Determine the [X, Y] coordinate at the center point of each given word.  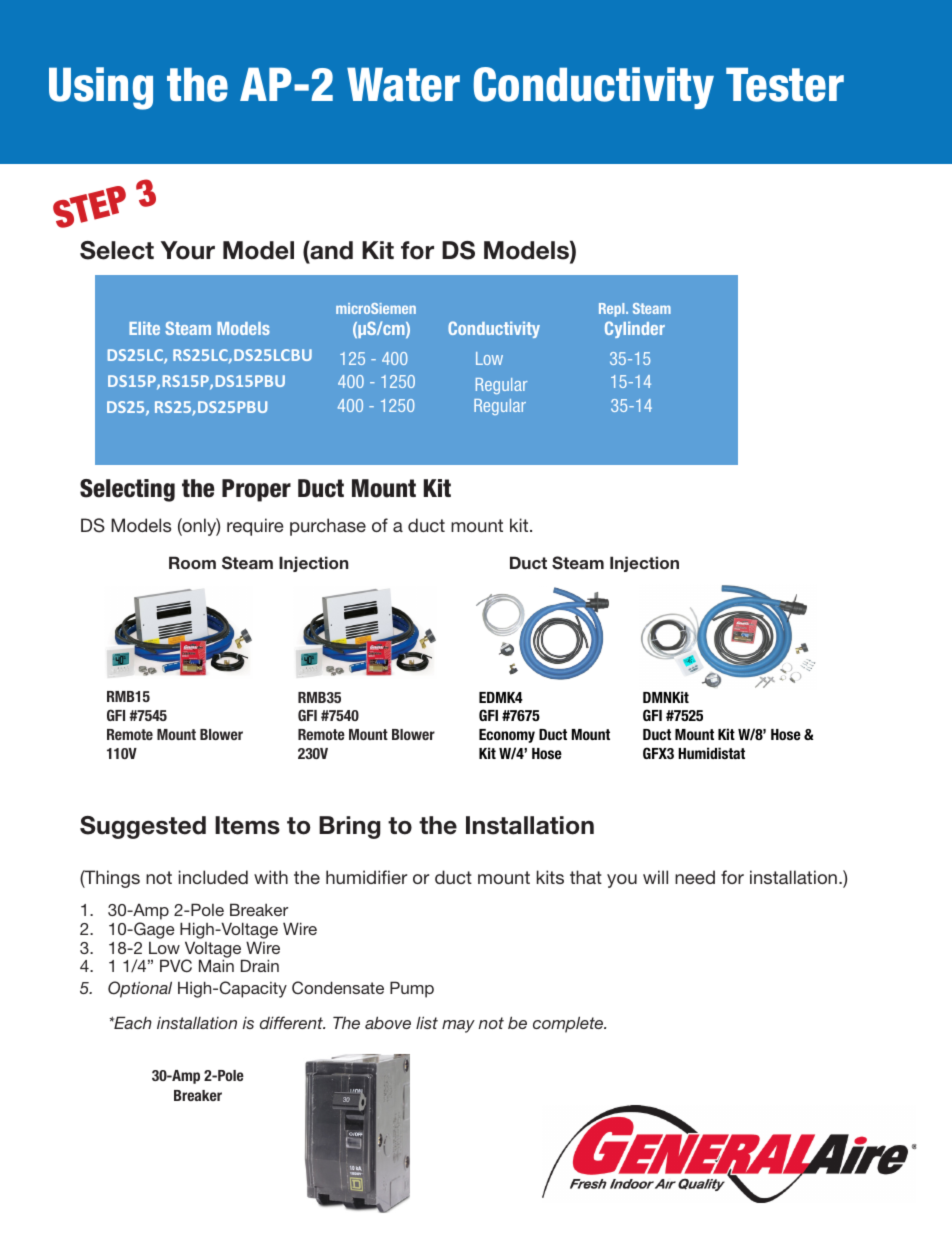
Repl [613, 310]
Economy [507, 736]
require [255, 527]
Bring [349, 827]
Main [216, 965]
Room [192, 562]
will [655, 877]
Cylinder [635, 329]
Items [247, 825]
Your [188, 250]
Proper [256, 490]
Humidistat [711, 753]
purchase [328, 527]
